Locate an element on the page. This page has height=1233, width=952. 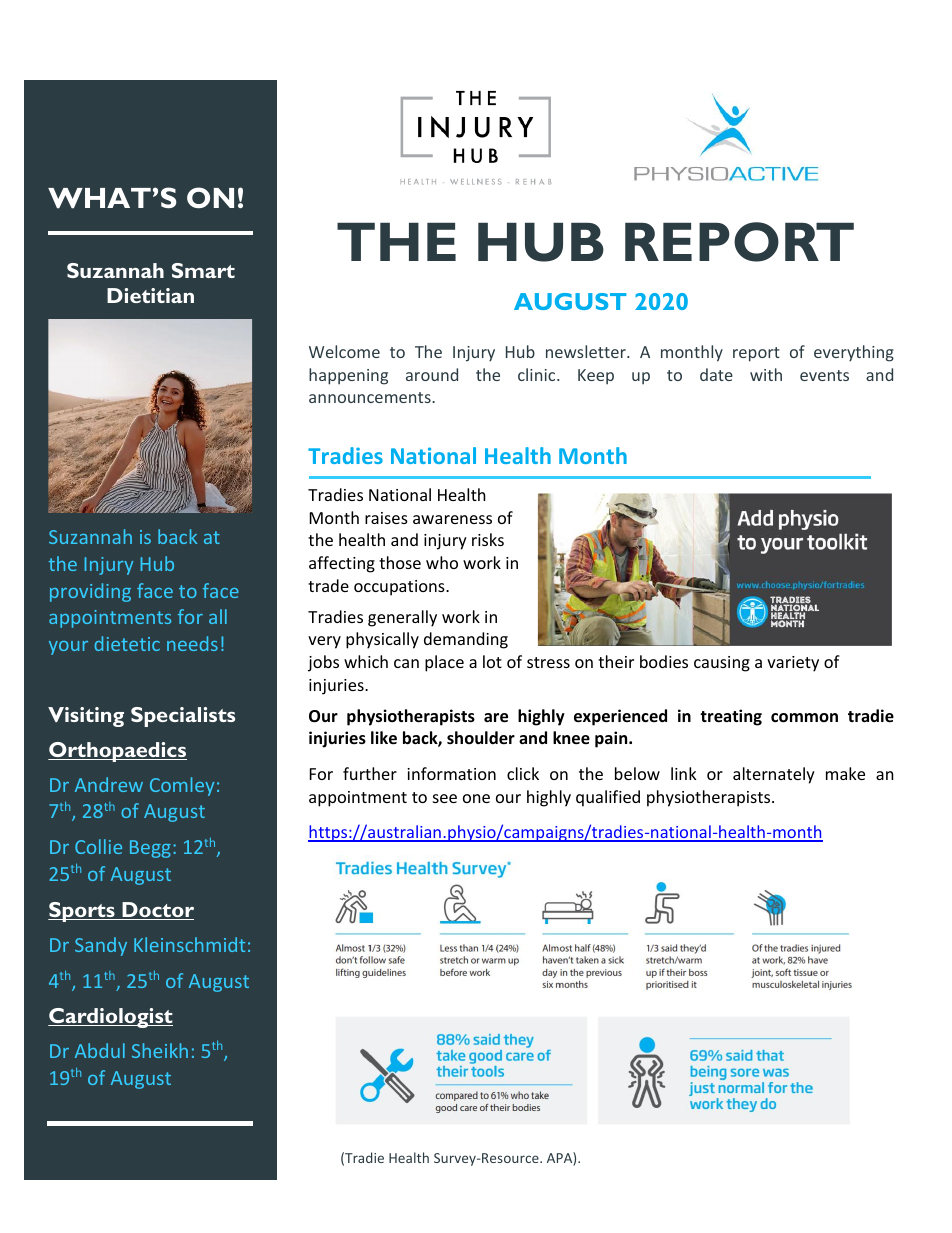
see is located at coordinates (445, 798).
